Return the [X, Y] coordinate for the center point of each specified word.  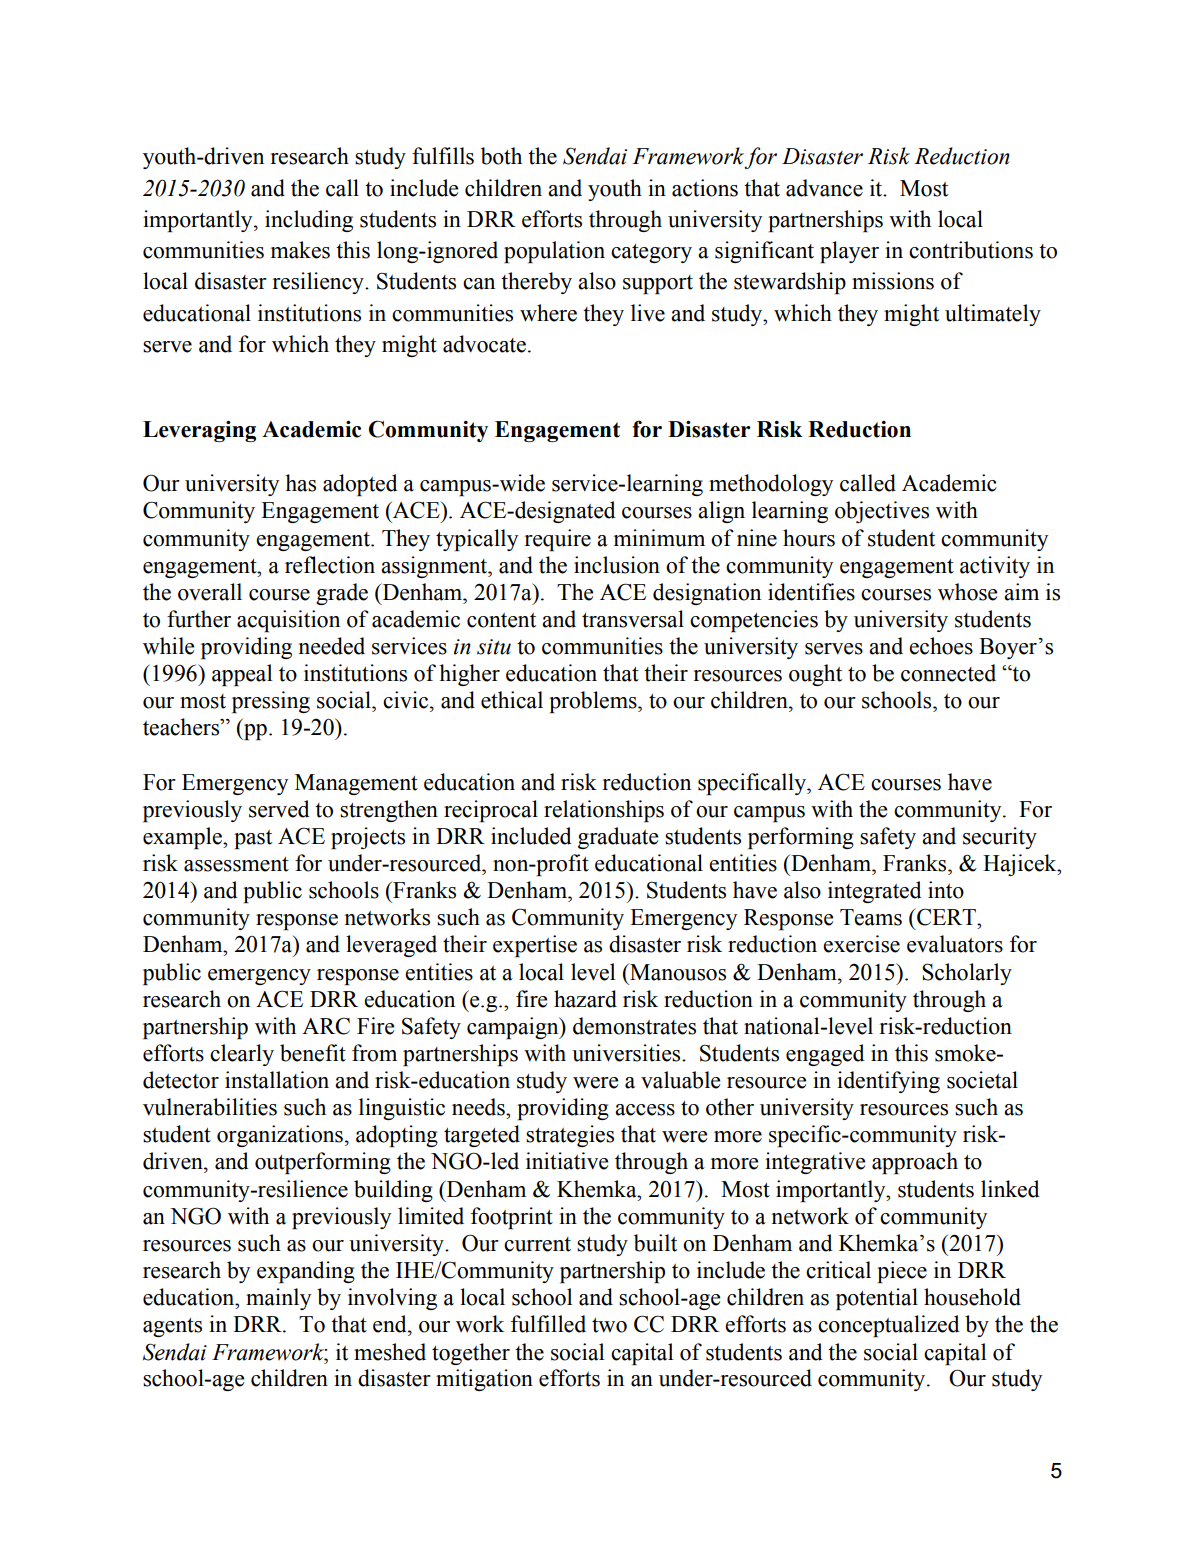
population [554, 252]
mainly [278, 1299]
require [558, 540]
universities [627, 1053]
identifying [888, 1082]
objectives [882, 512]
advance [824, 188]
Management [356, 784]
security [1000, 838]
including [309, 221]
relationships [604, 811]
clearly [242, 1055]
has [300, 483]
